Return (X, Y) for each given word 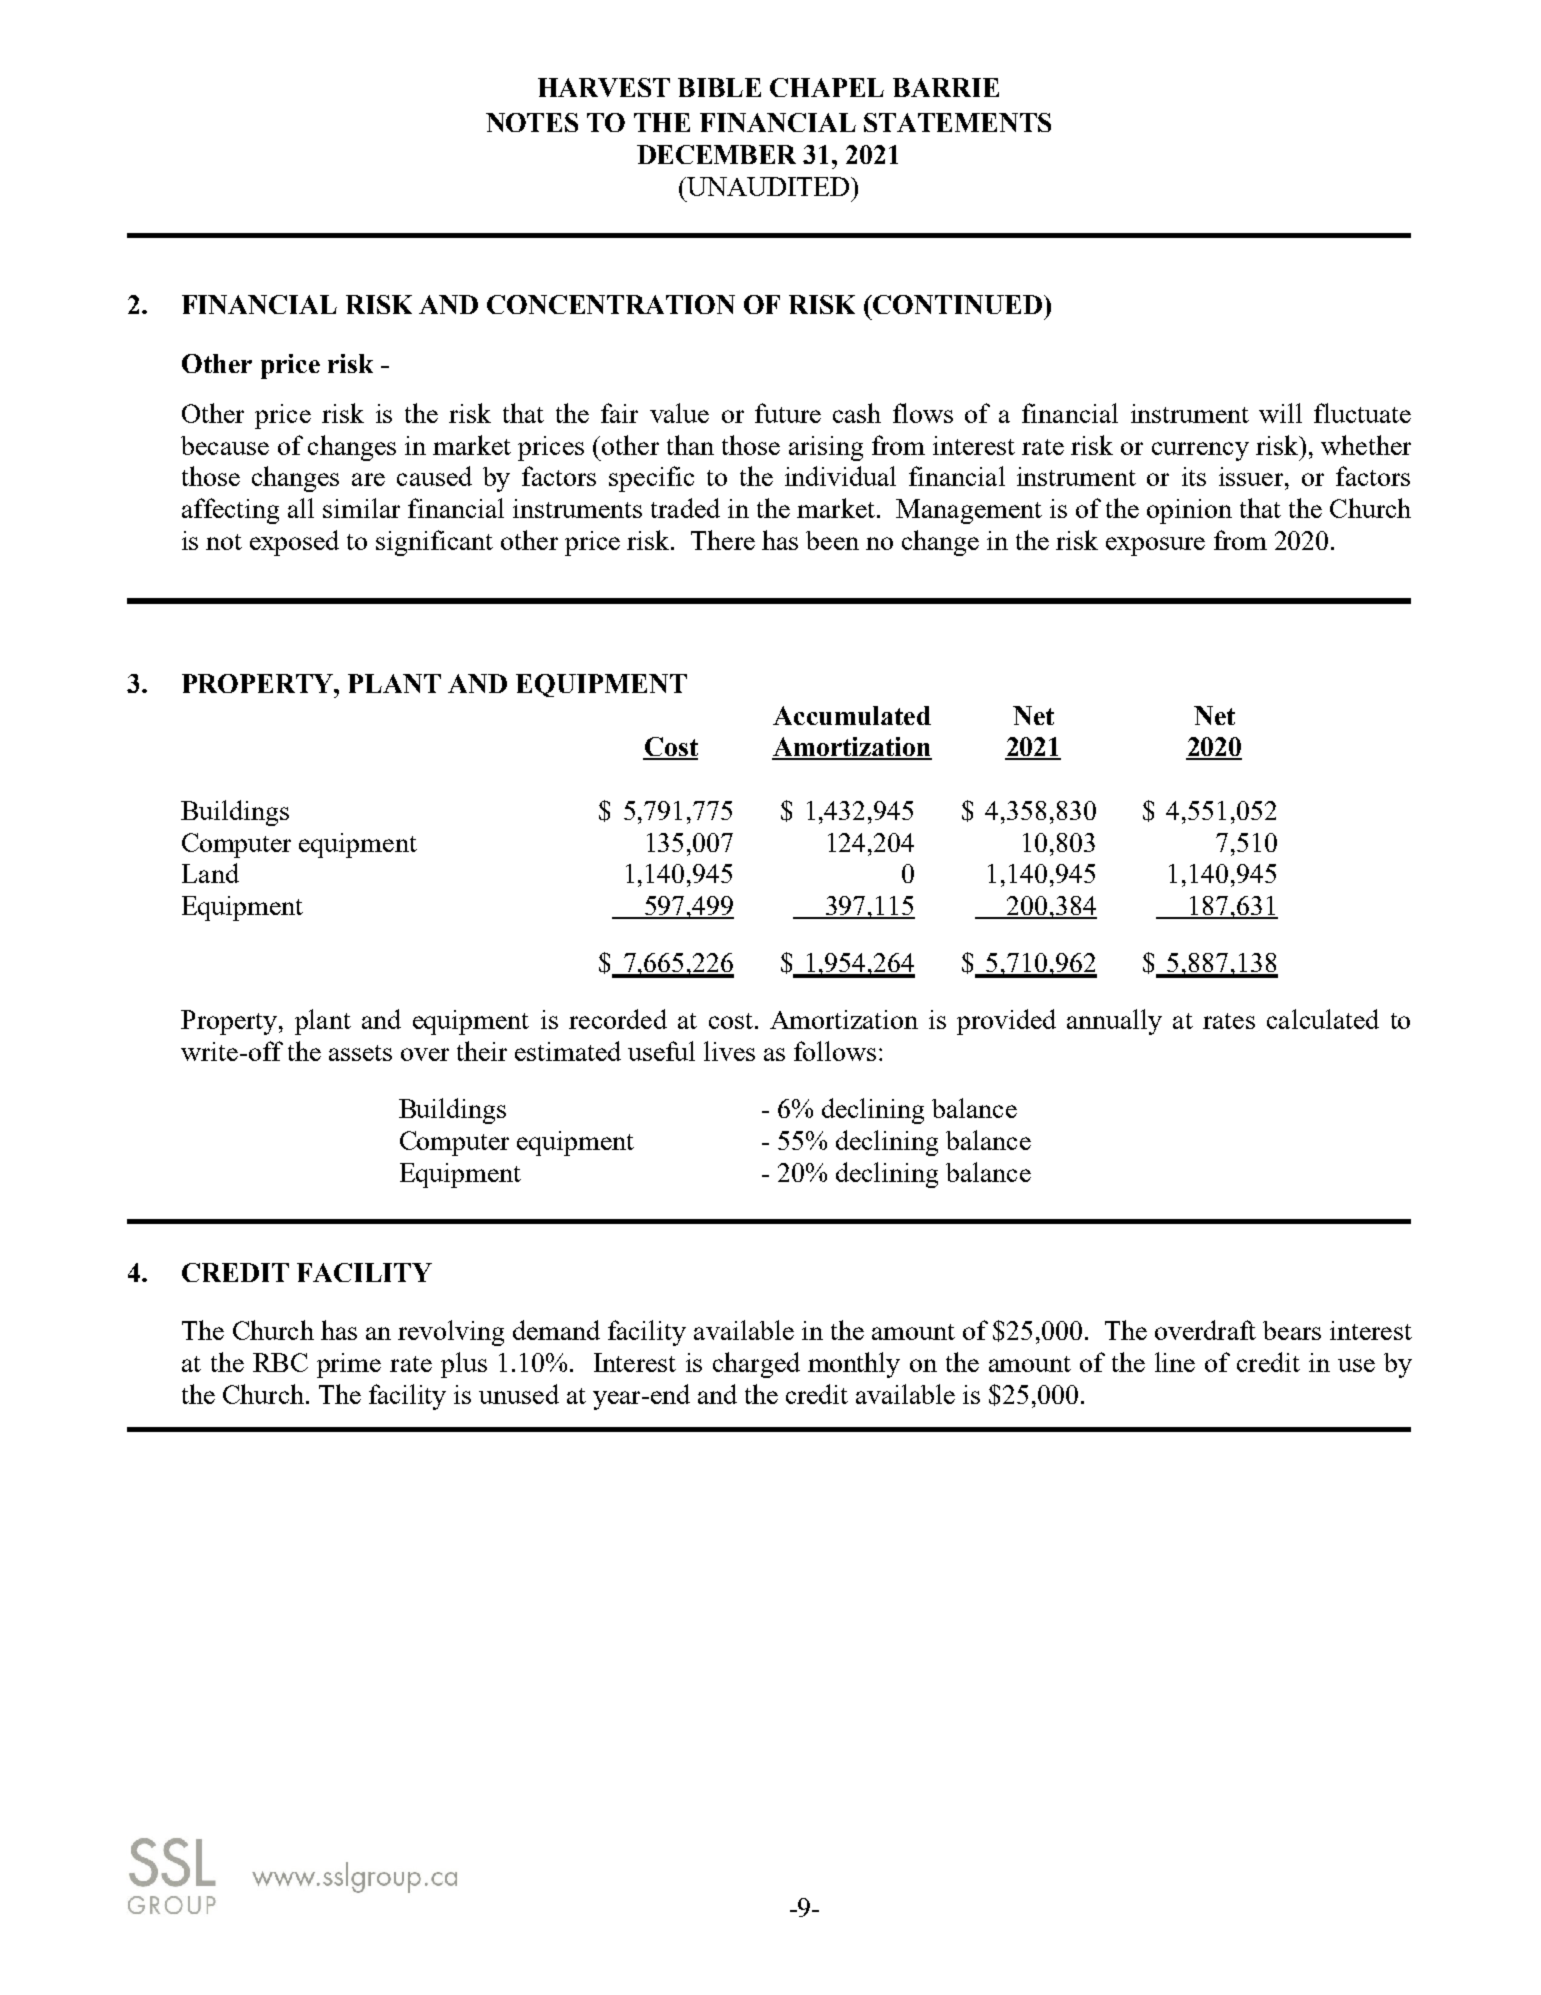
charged (756, 1365)
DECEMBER (716, 154)
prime (349, 1365)
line (1175, 1362)
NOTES (532, 122)
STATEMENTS (957, 122)
